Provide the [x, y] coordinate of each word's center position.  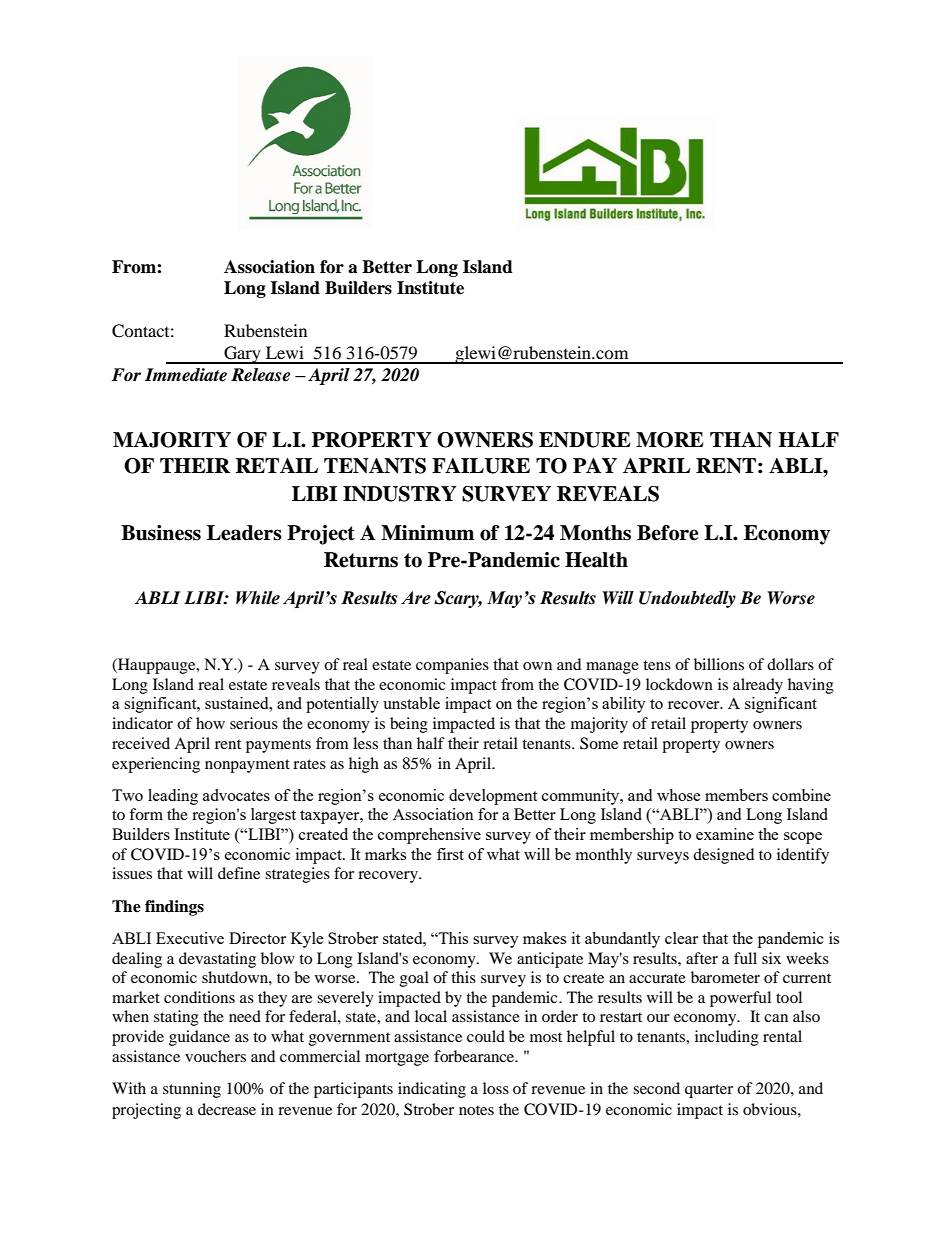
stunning [192, 1090]
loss [496, 1088]
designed [723, 856]
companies [452, 666]
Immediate [186, 375]
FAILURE [481, 466]
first [450, 854]
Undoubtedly [687, 599]
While [258, 598]
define [239, 873]
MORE [670, 440]
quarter [709, 1091]
